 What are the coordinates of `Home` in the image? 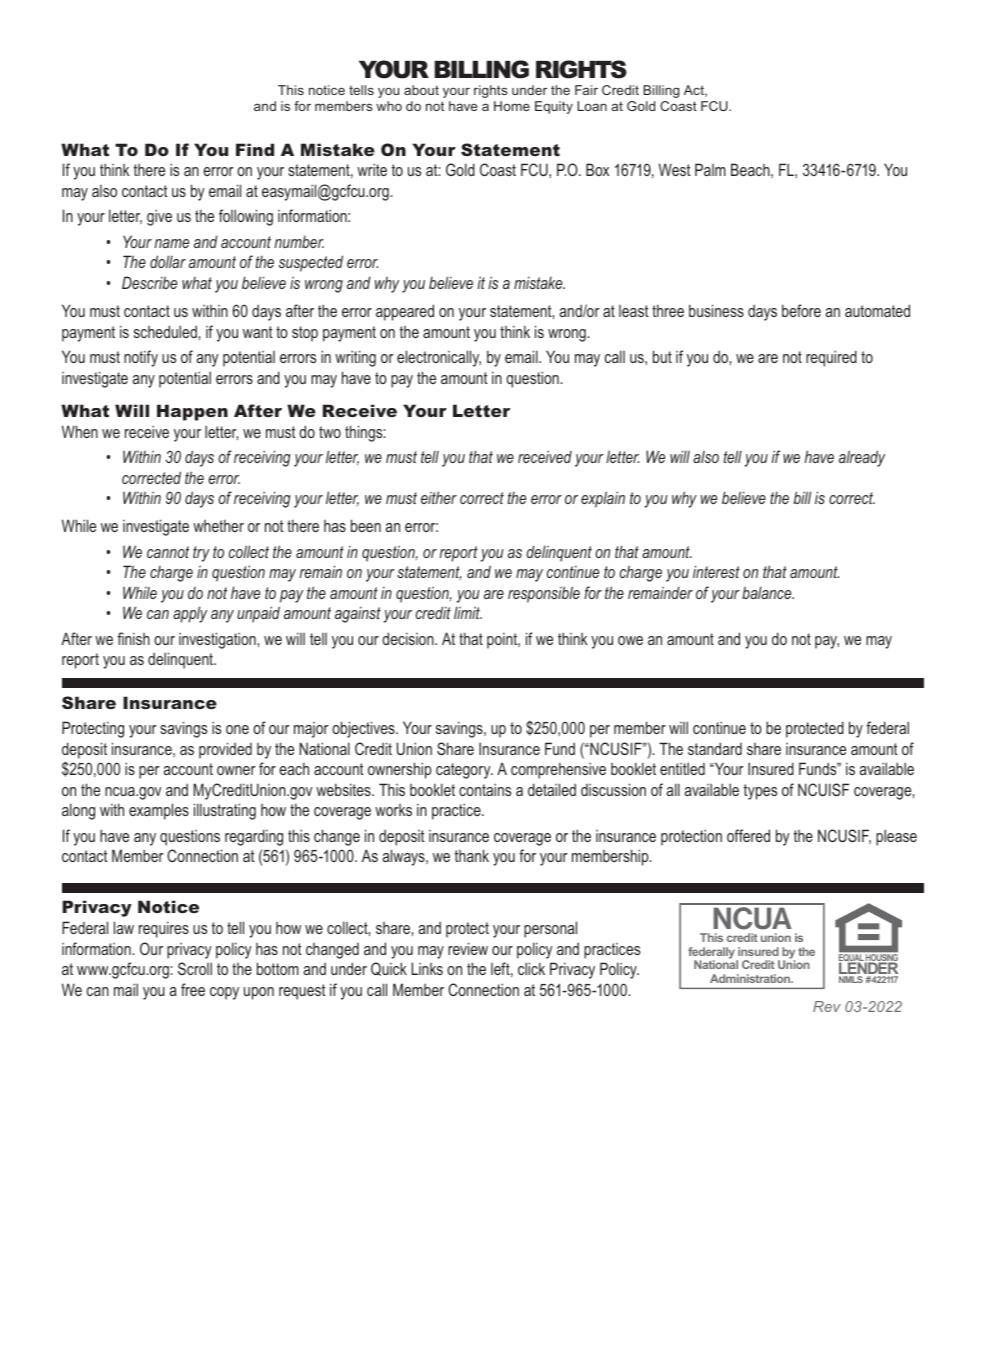 It's located at (512, 106).
